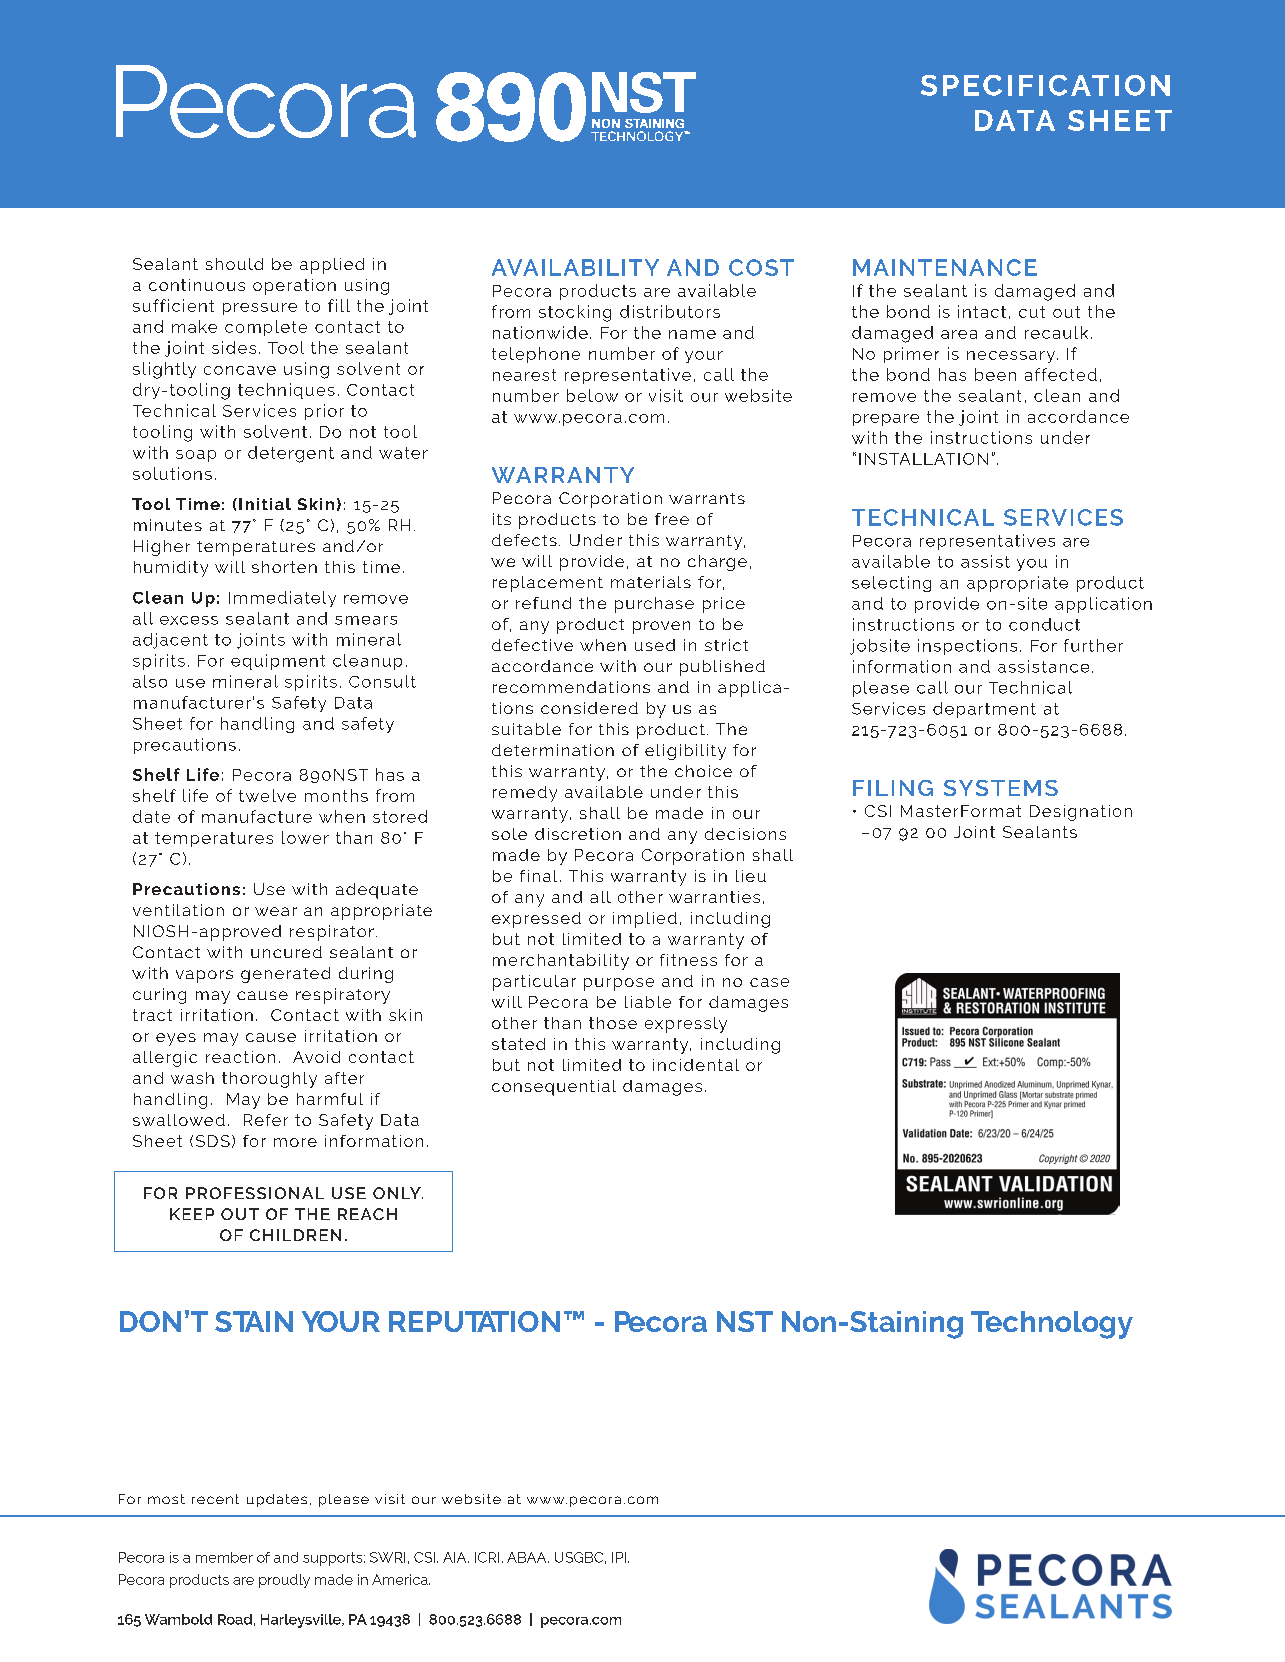 This screenshot has width=1285, height=1662. What do you see at coordinates (295, 1235) in the screenshot?
I see `CHILDREN` at bounding box center [295, 1235].
